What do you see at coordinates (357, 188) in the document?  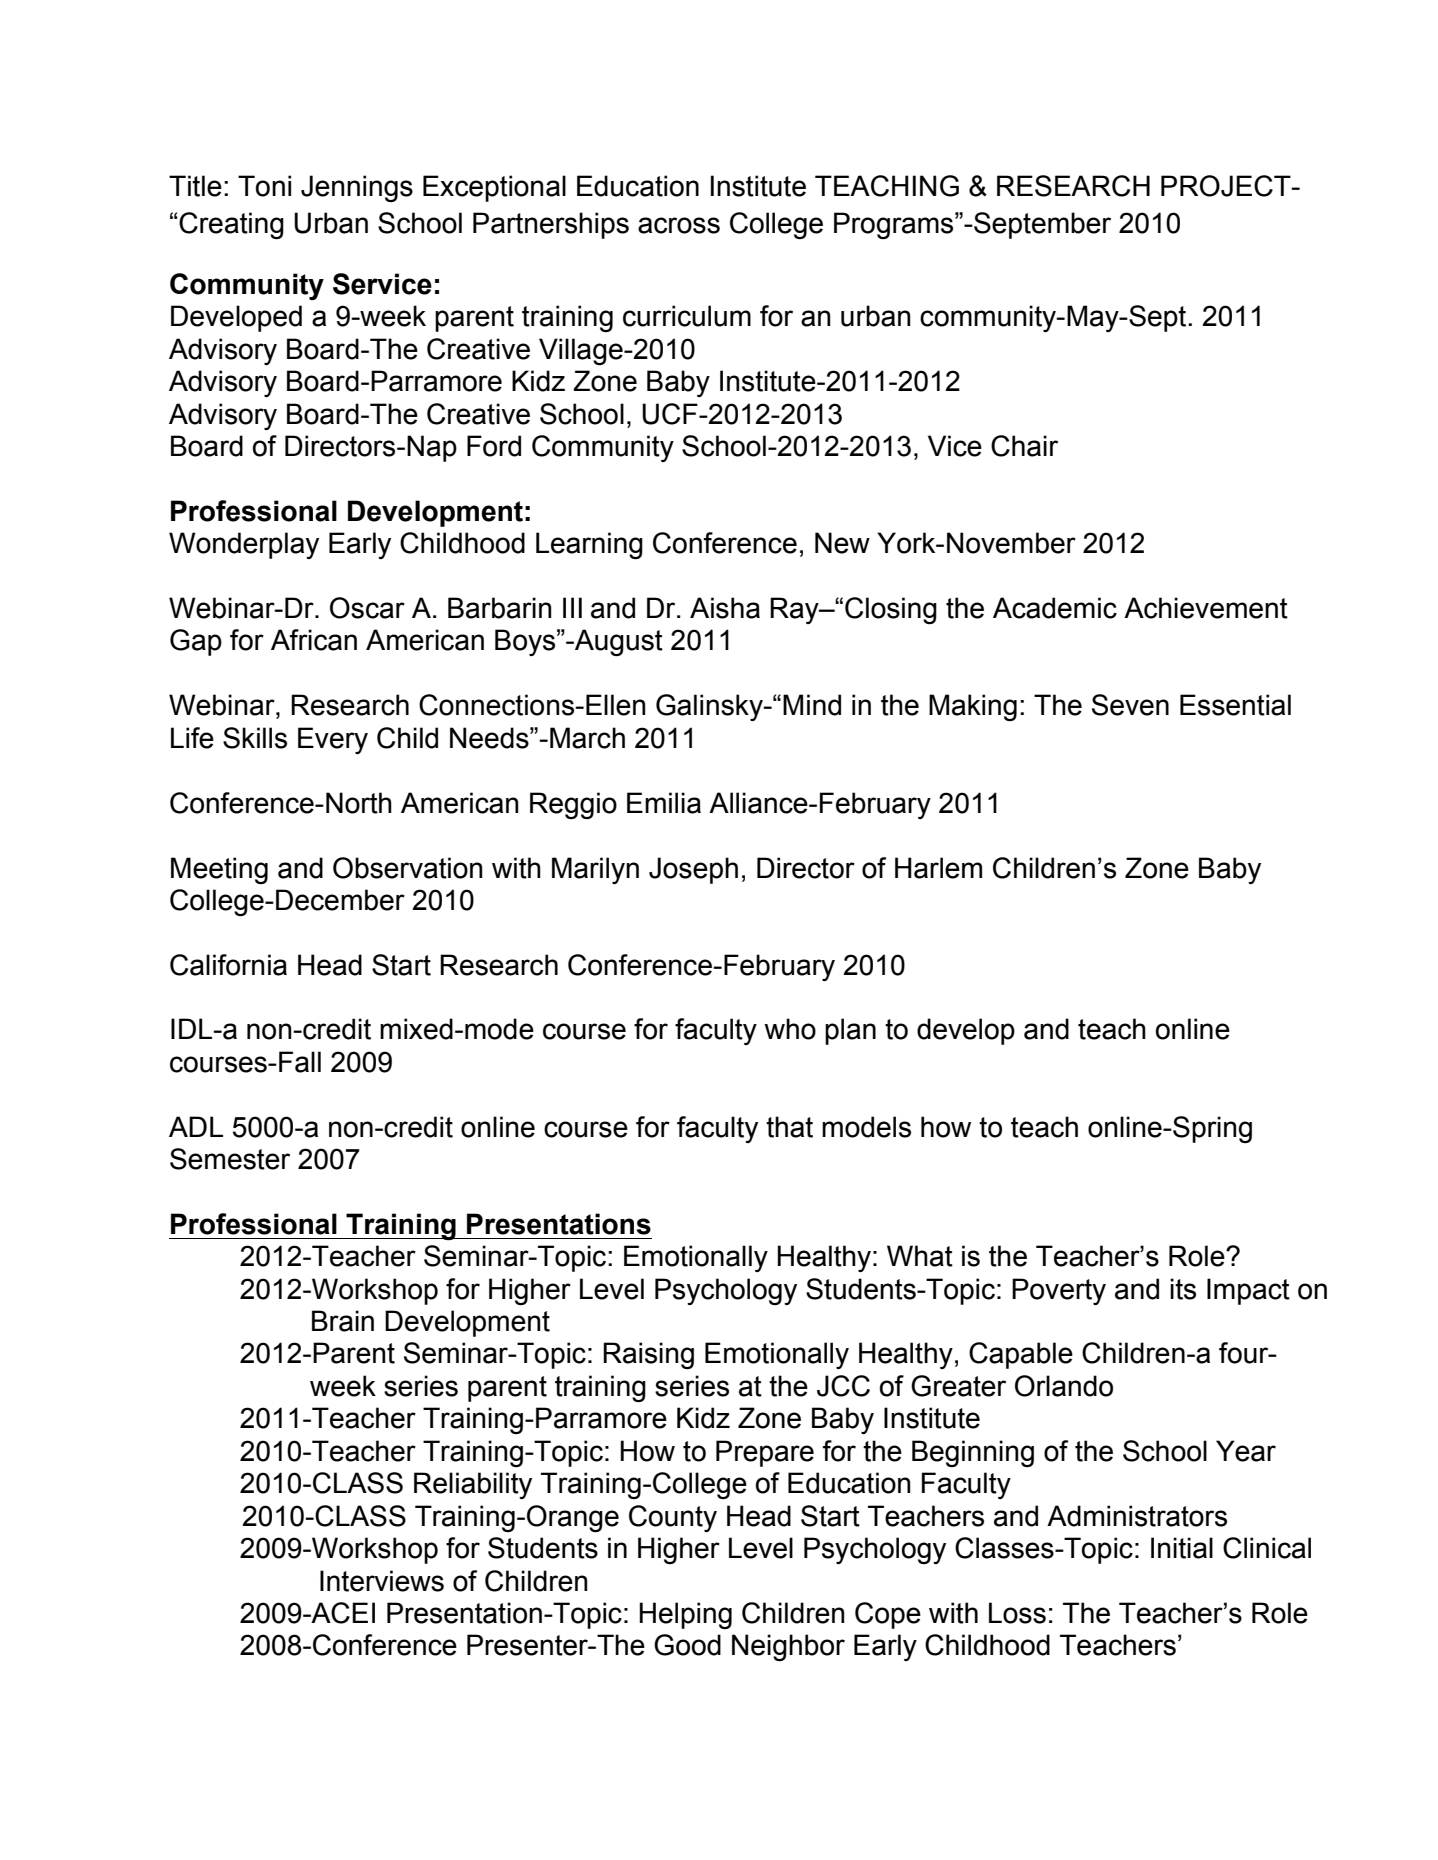 I see `Jennings` at bounding box center [357, 188].
